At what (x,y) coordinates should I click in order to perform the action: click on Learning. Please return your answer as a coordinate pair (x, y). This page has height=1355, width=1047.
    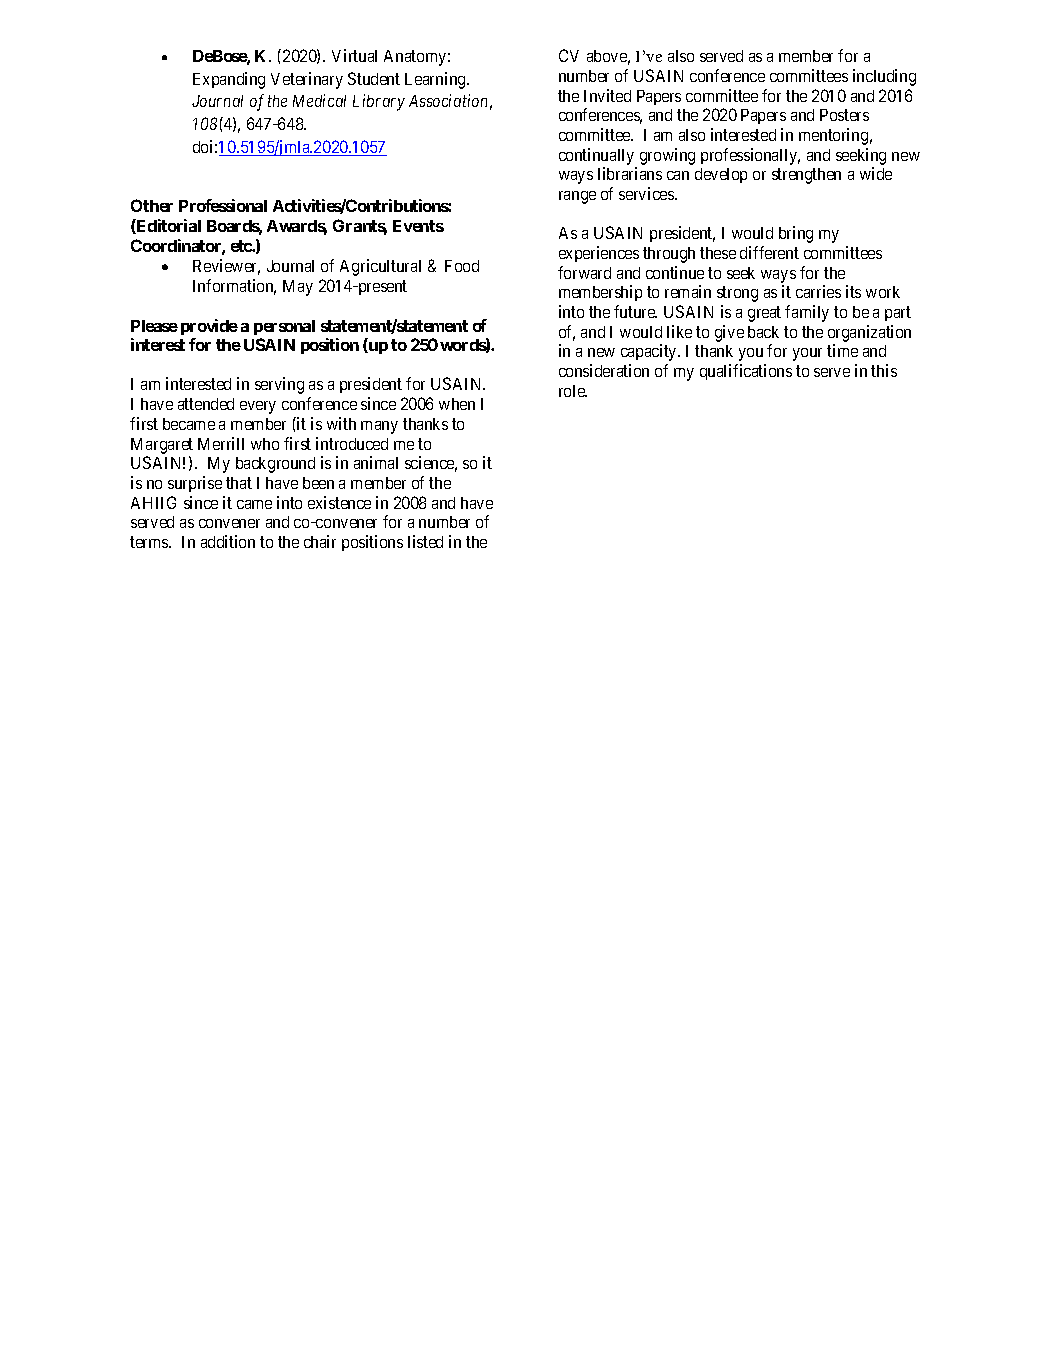
    Looking at the image, I should click on (436, 80).
